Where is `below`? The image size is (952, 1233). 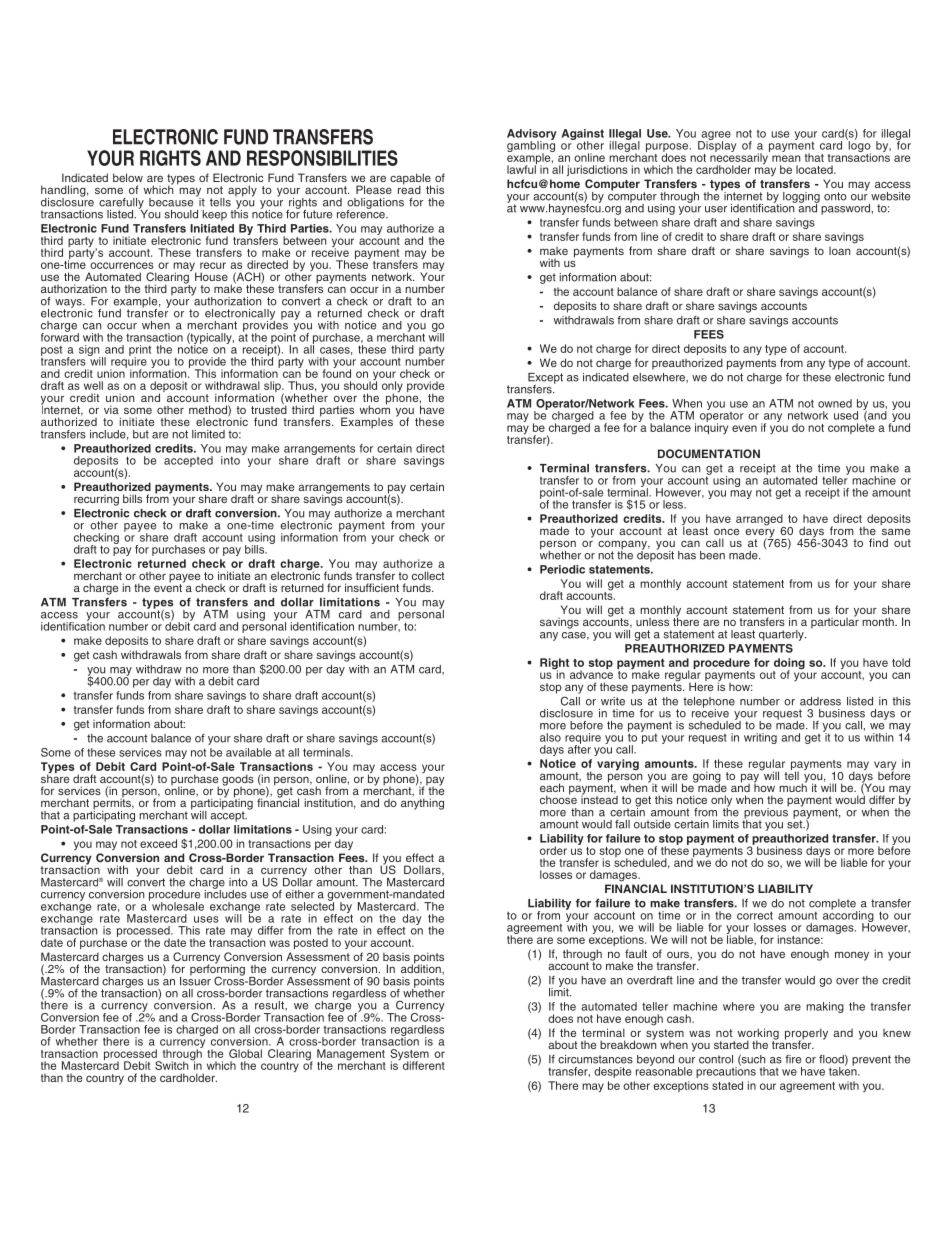
below is located at coordinates (128, 177).
